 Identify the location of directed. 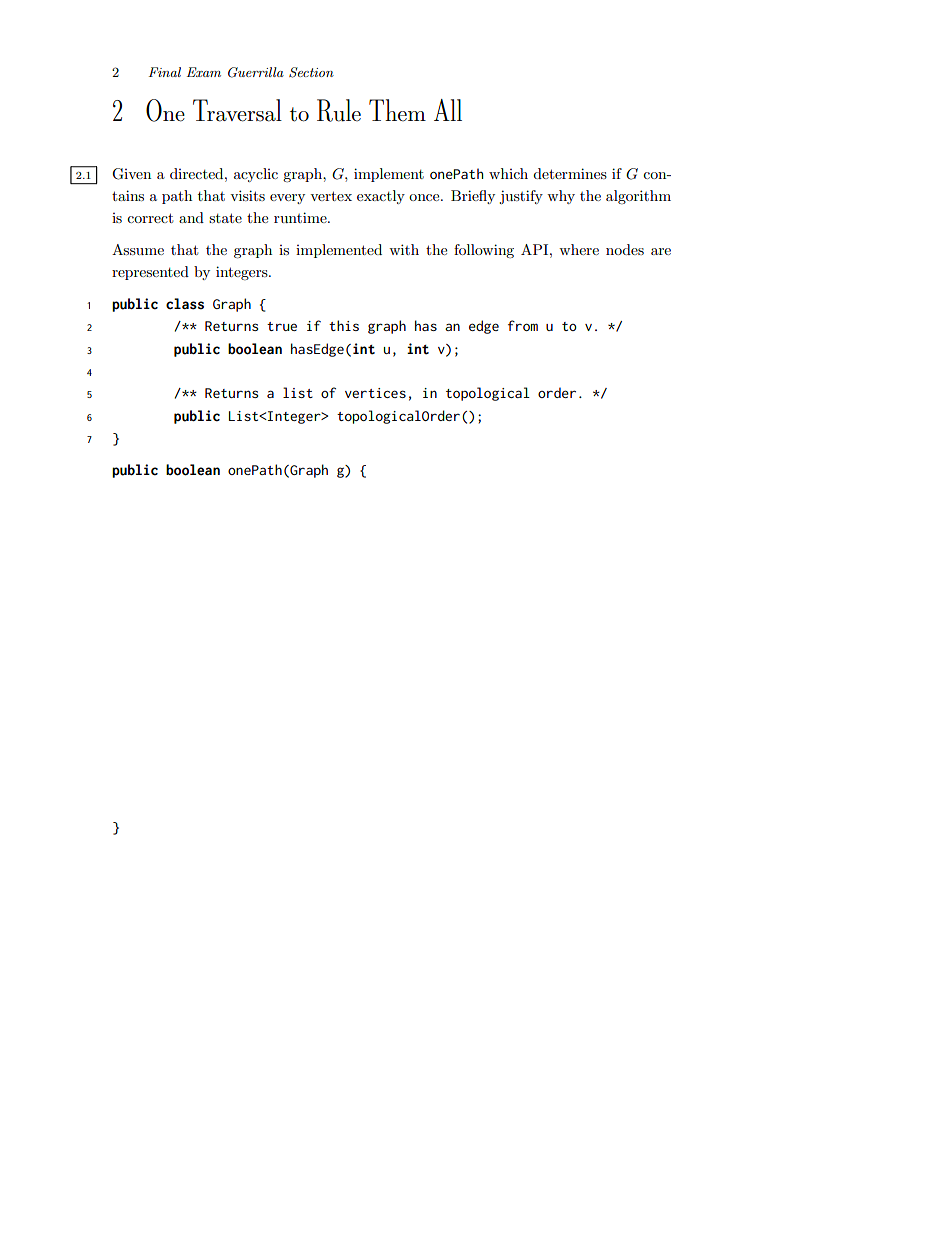
(198, 173).
